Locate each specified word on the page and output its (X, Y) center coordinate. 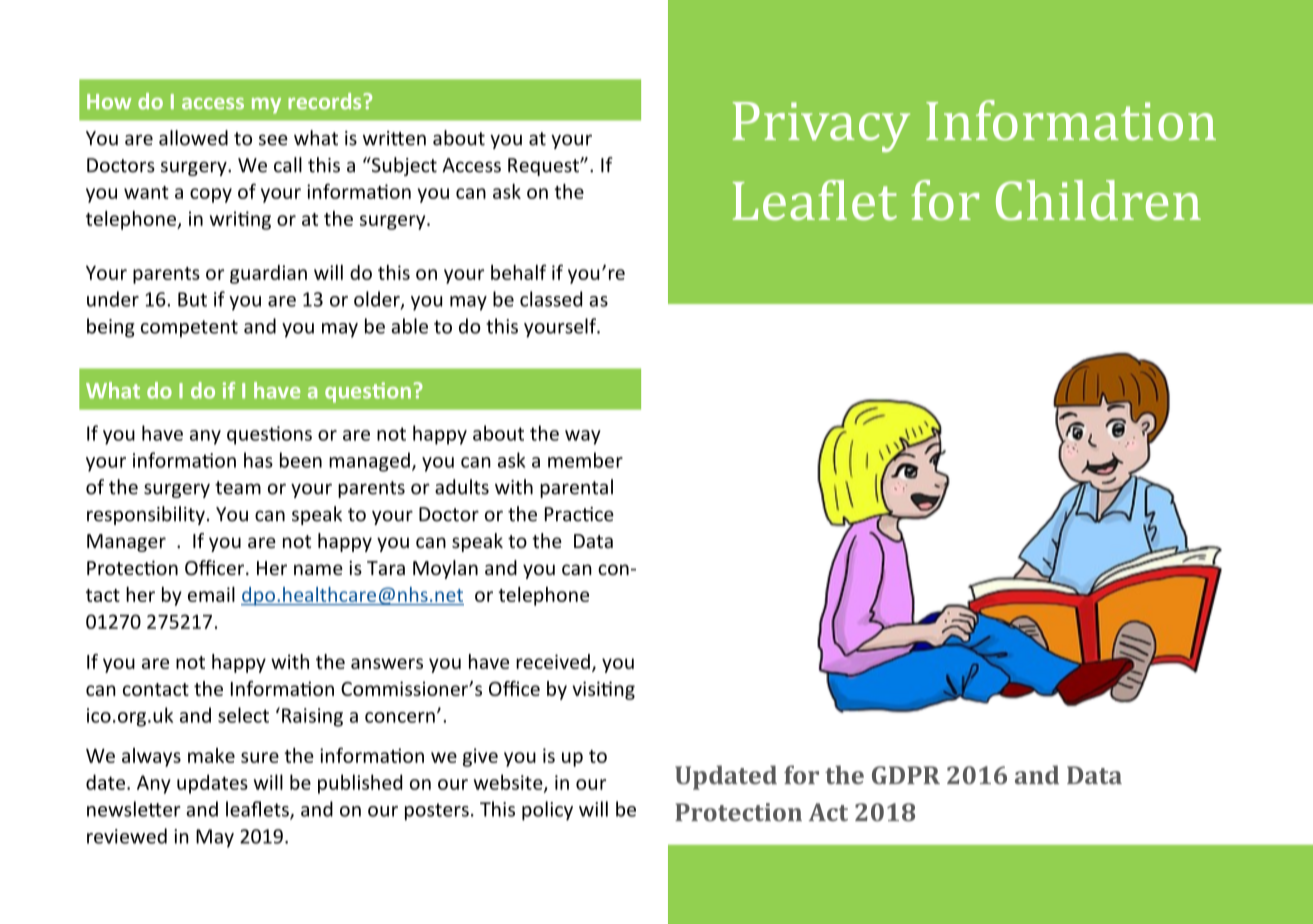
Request (544, 167)
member (585, 460)
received (553, 661)
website (509, 783)
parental (576, 488)
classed (551, 299)
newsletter (134, 809)
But (192, 299)
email (211, 594)
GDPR (906, 775)
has (258, 460)
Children (1098, 200)
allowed (193, 138)
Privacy (821, 127)
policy (547, 811)
